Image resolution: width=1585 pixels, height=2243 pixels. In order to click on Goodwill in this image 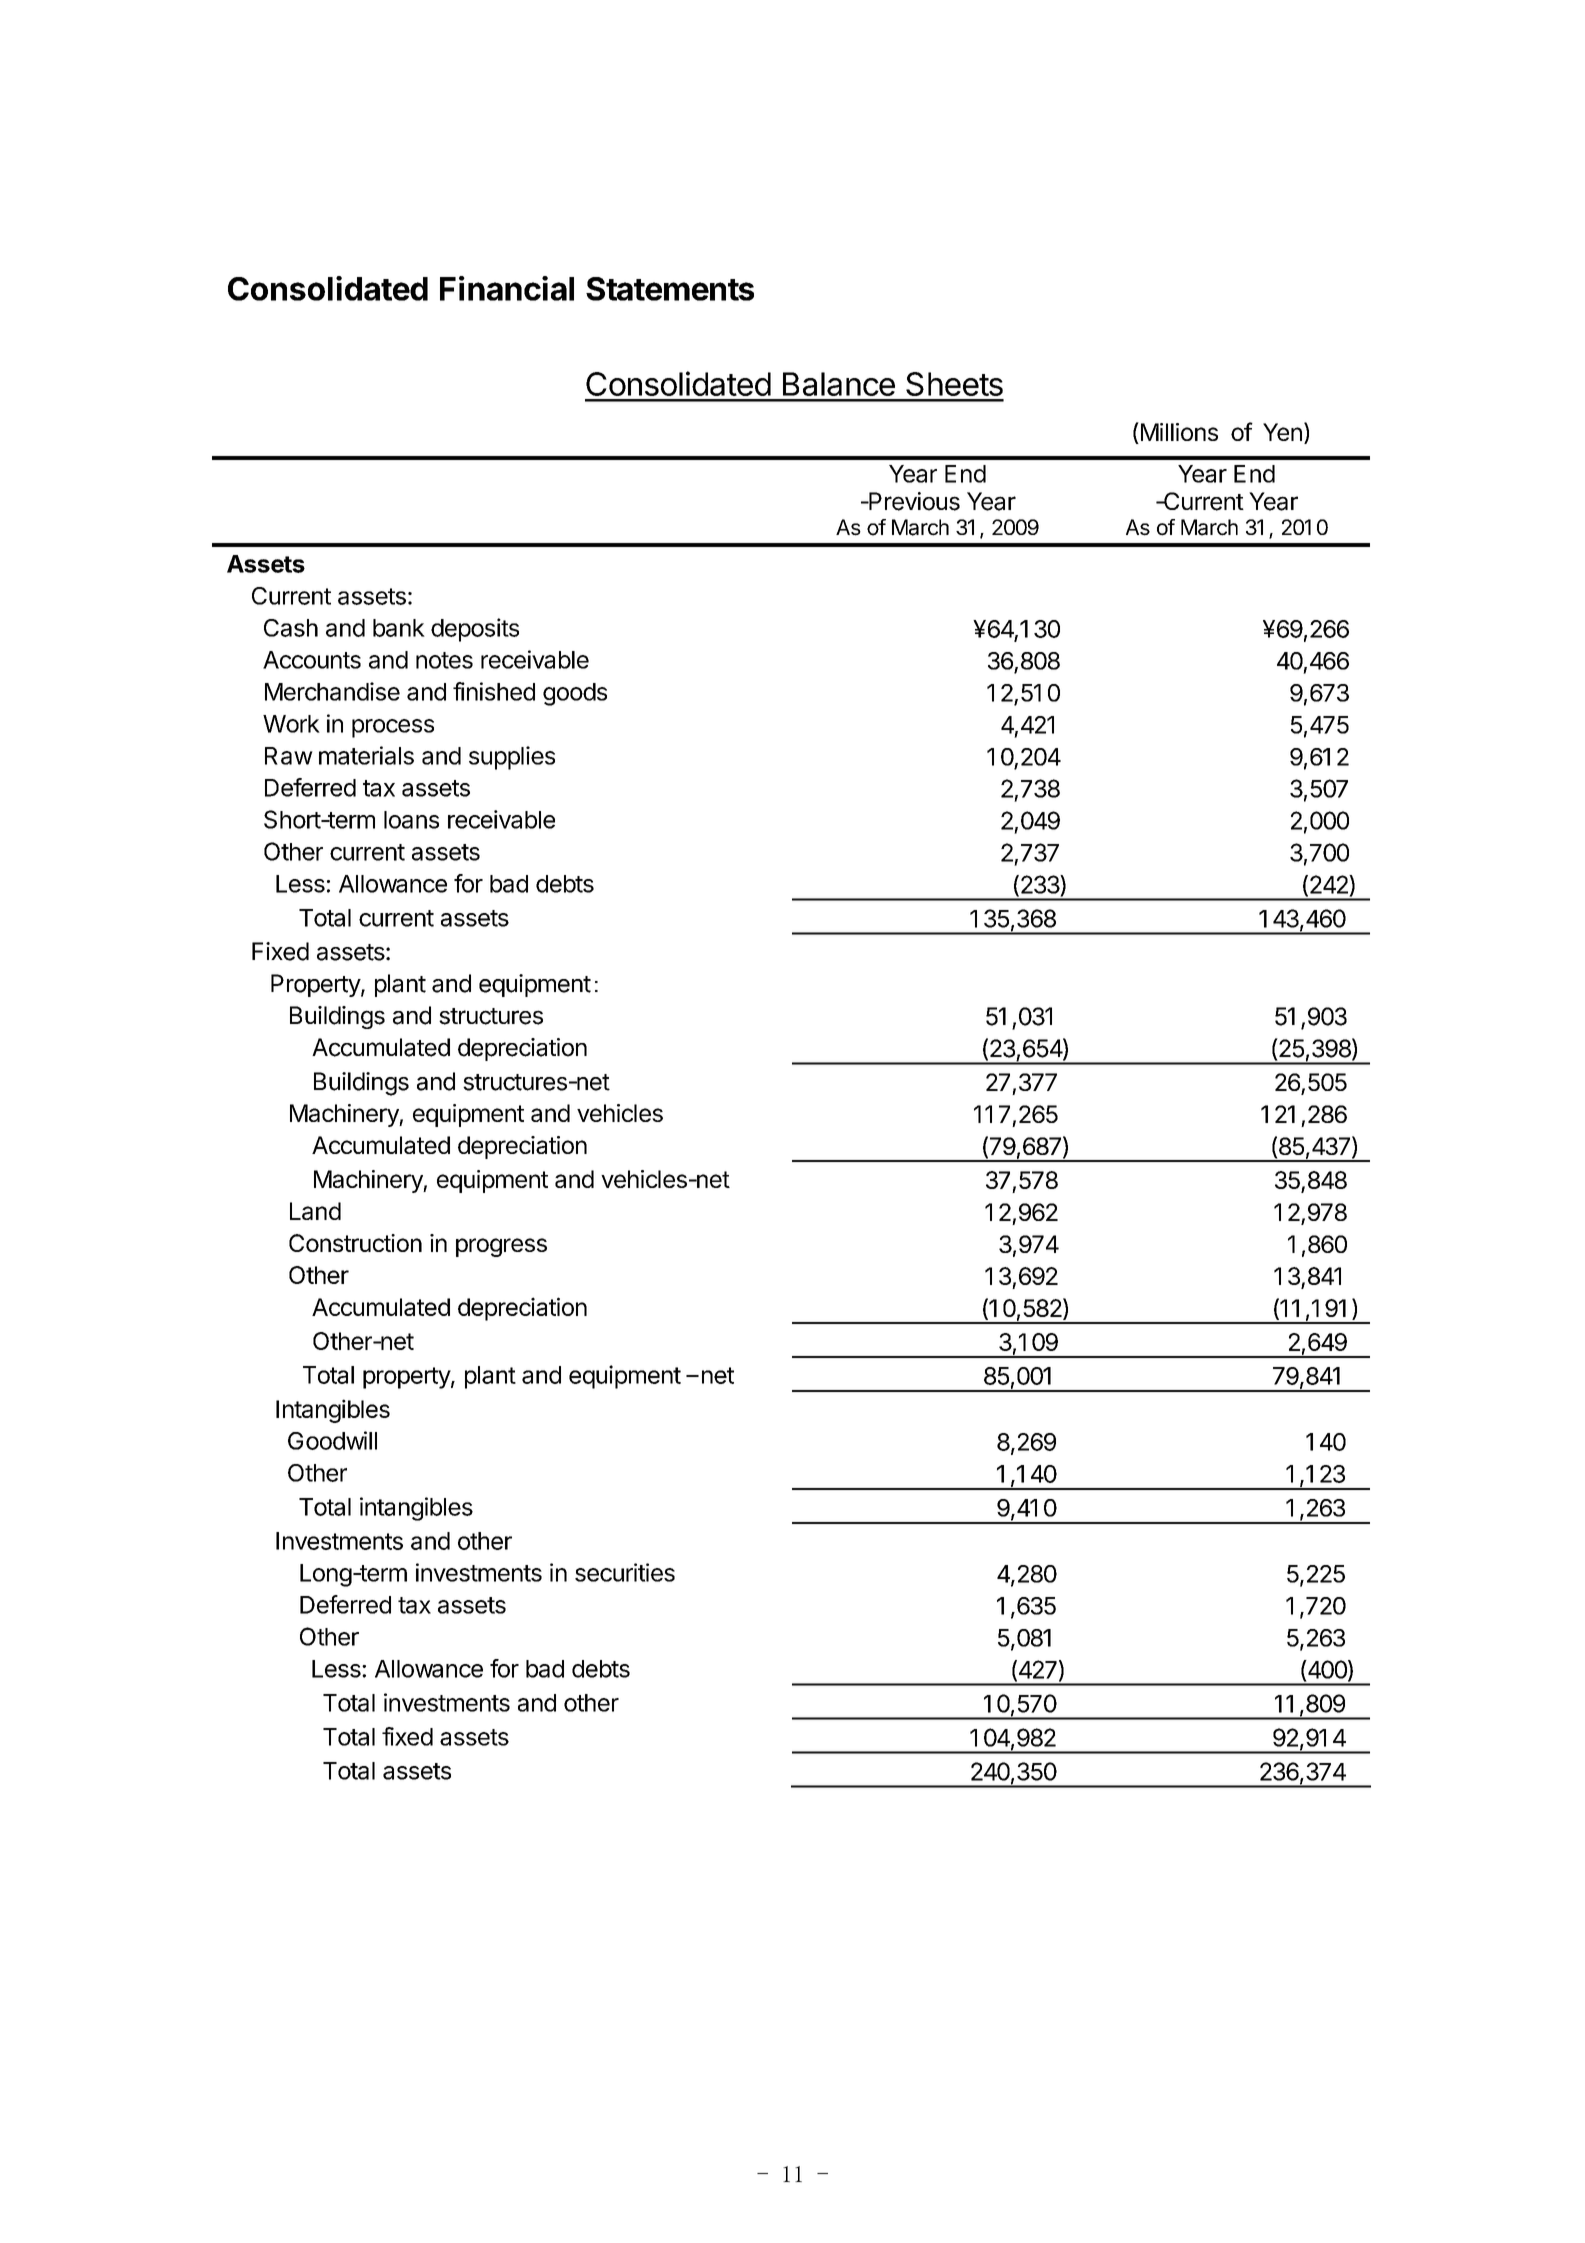, I will do `click(332, 1440)`.
